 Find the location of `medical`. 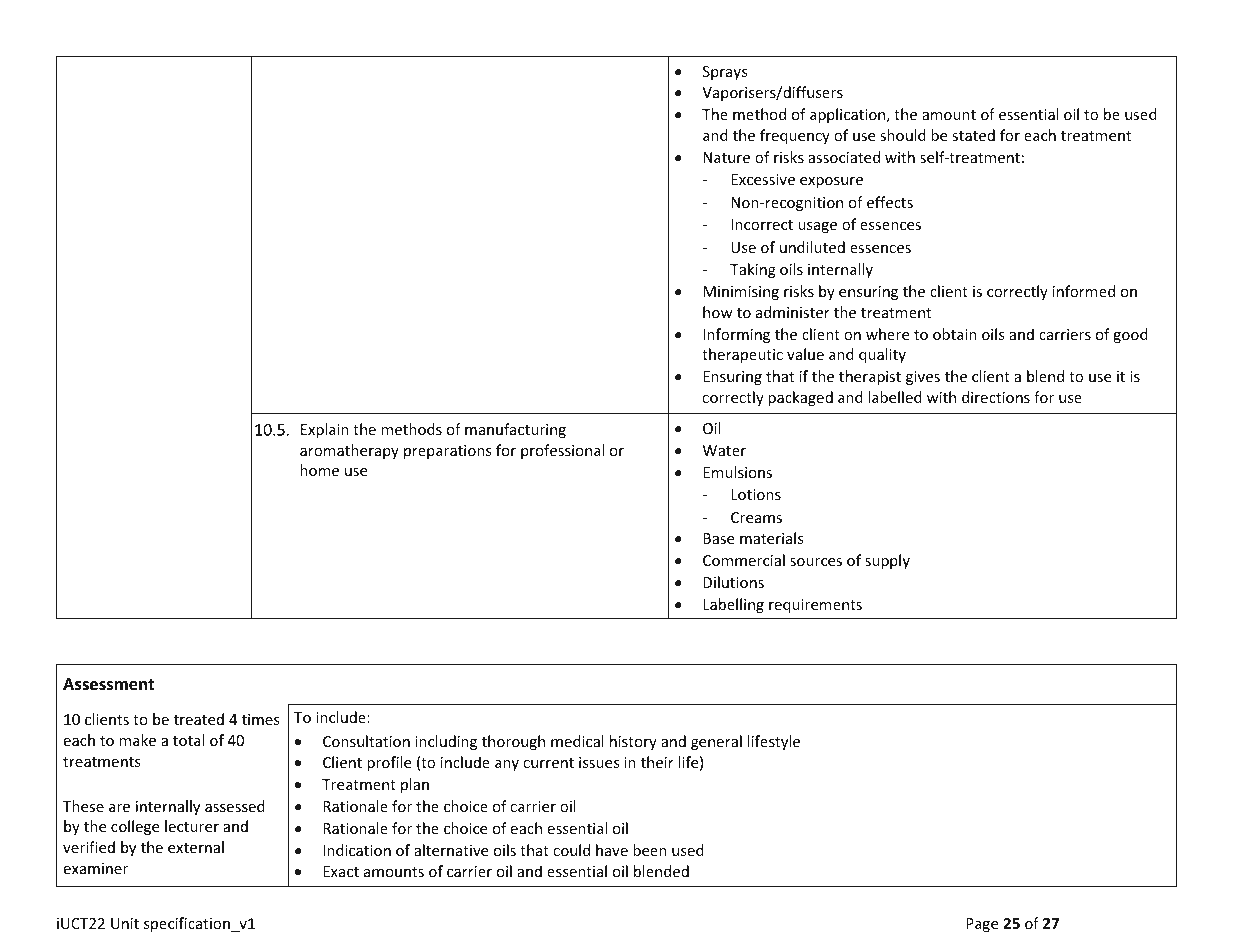

medical is located at coordinates (577, 741).
